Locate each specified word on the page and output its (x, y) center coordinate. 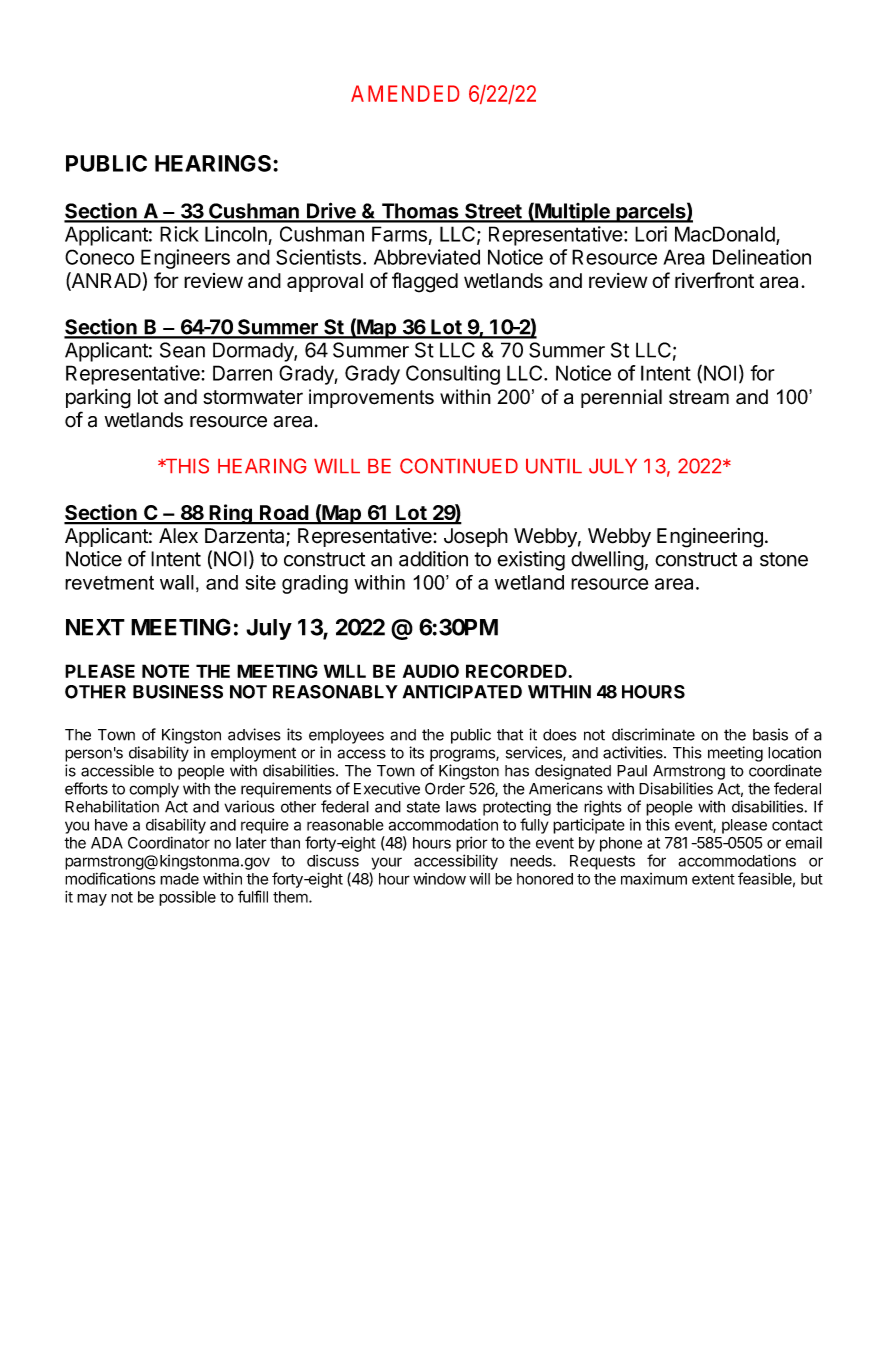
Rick (179, 234)
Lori (651, 234)
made (179, 879)
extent (713, 879)
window (439, 879)
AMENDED (405, 93)
